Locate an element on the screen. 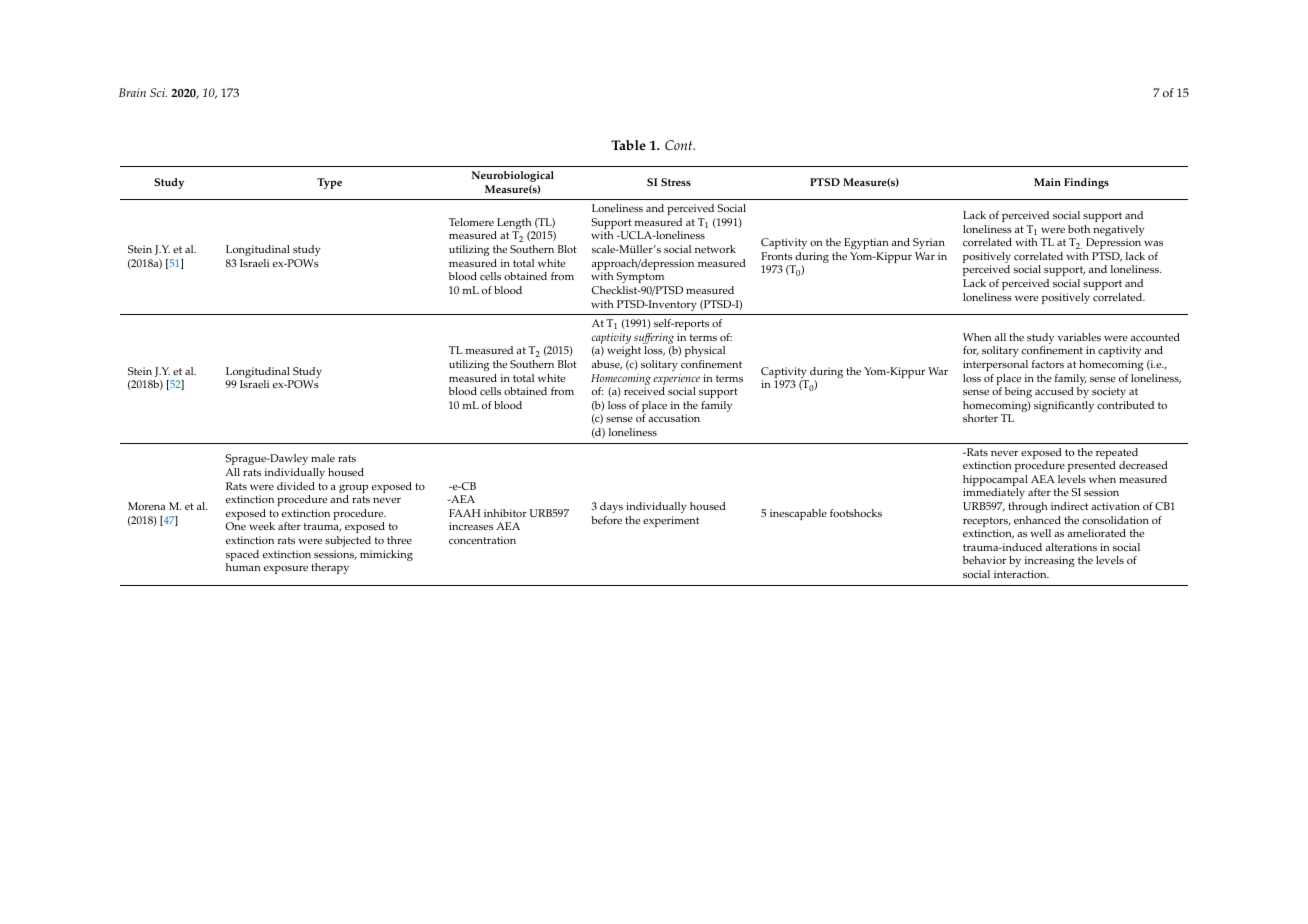 The image size is (1308, 924). experiment is located at coordinates (671, 521).
